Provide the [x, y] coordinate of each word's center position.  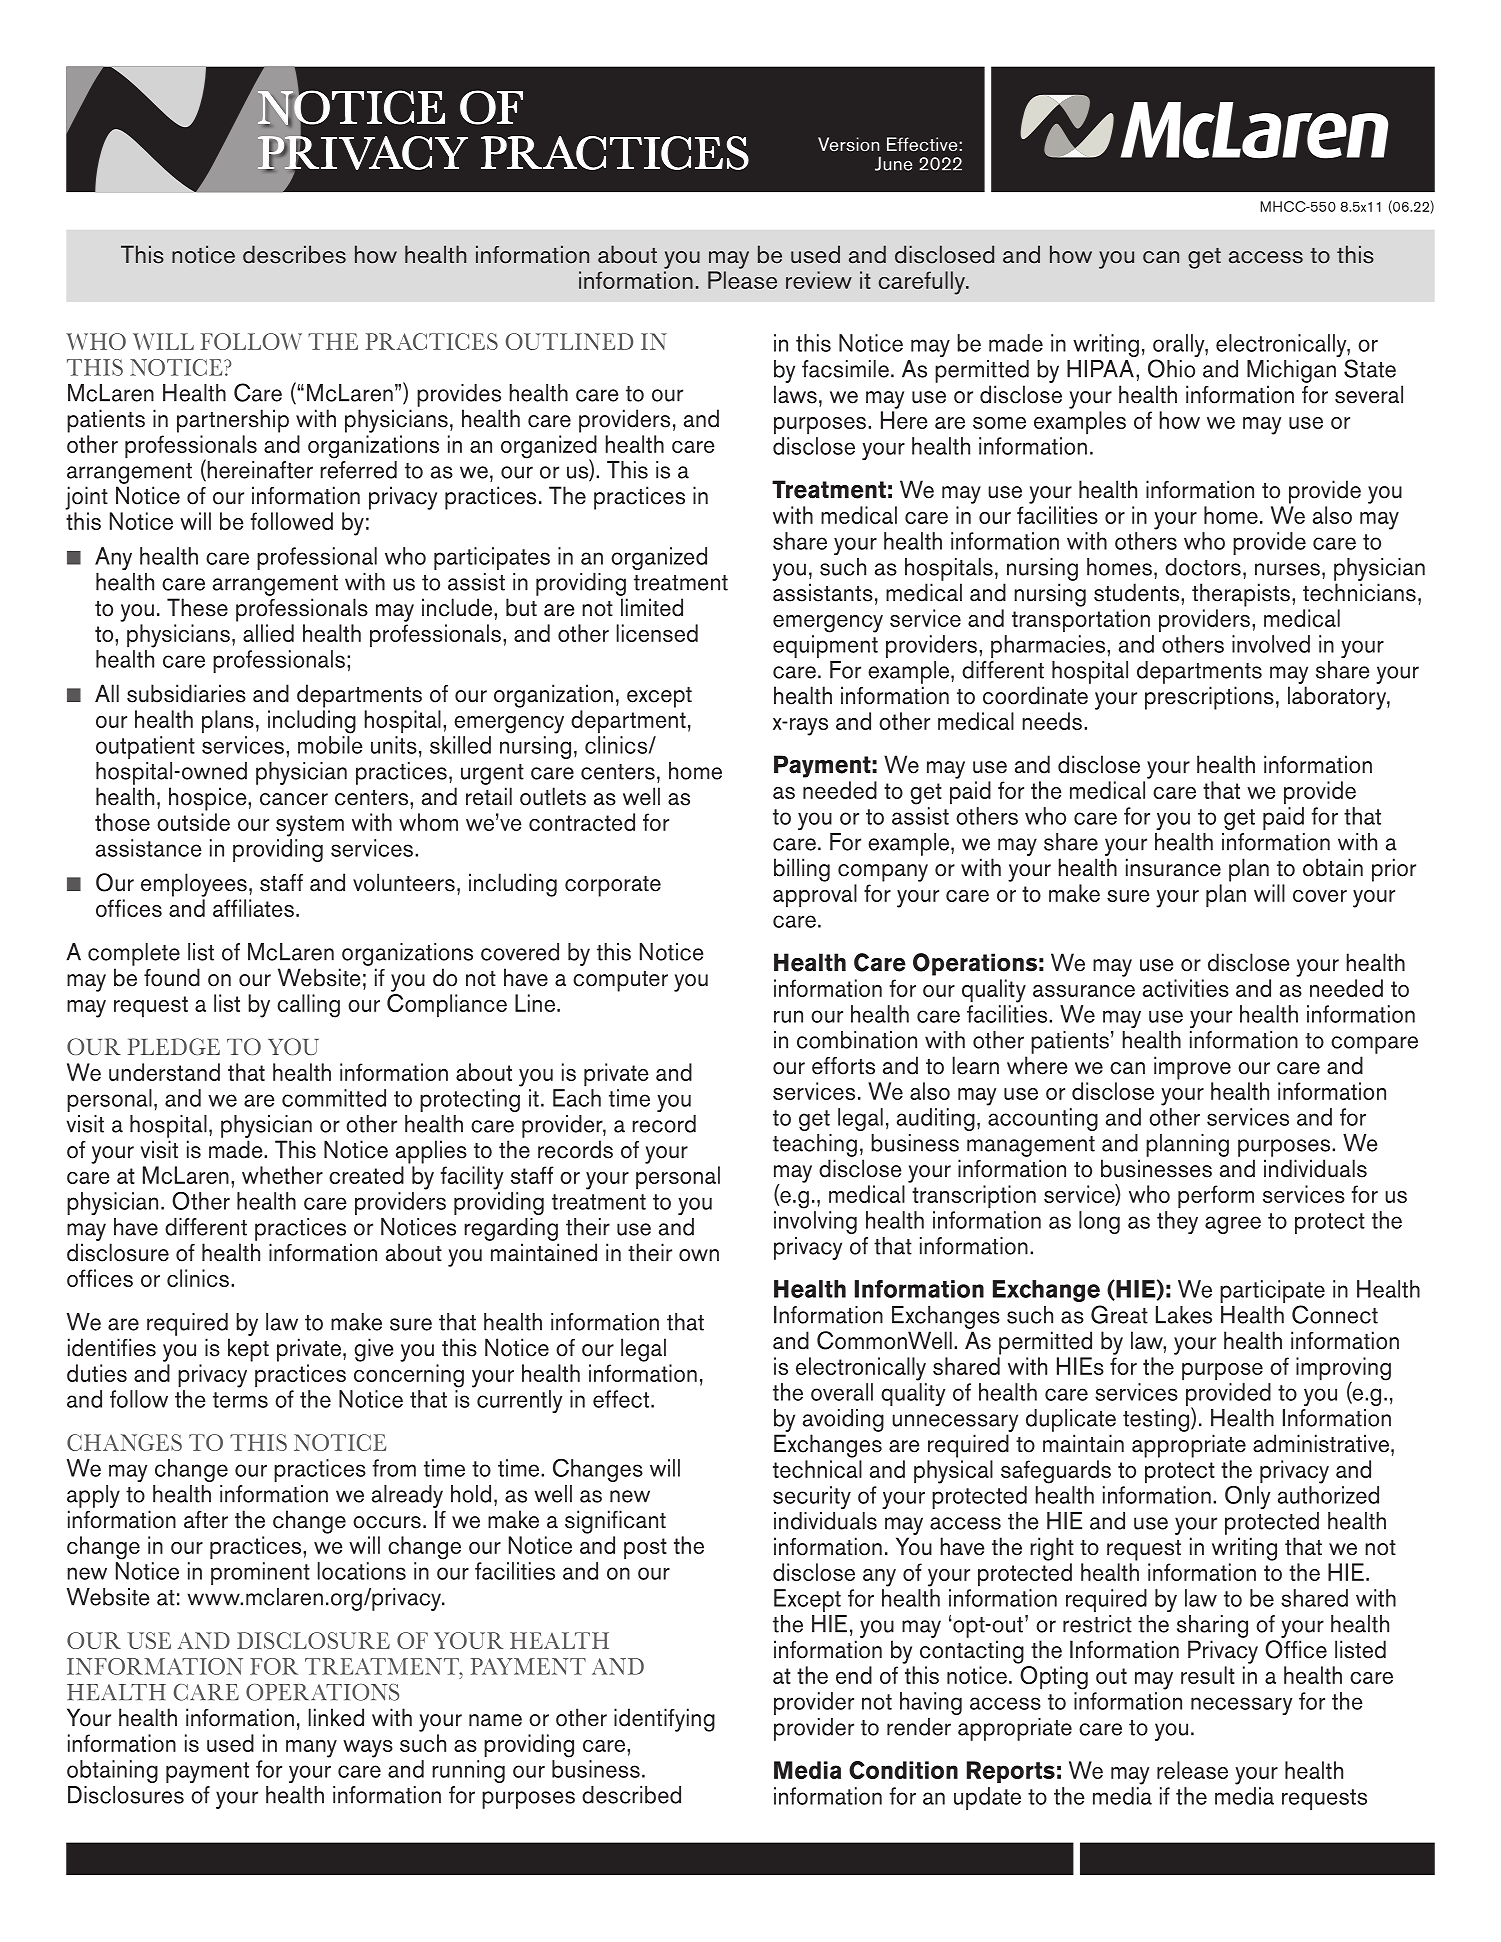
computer [620, 981]
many [311, 1749]
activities [1186, 988]
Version [848, 144]
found [172, 977]
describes [294, 254]
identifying [664, 1720]
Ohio [1171, 368]
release [1192, 1770]
